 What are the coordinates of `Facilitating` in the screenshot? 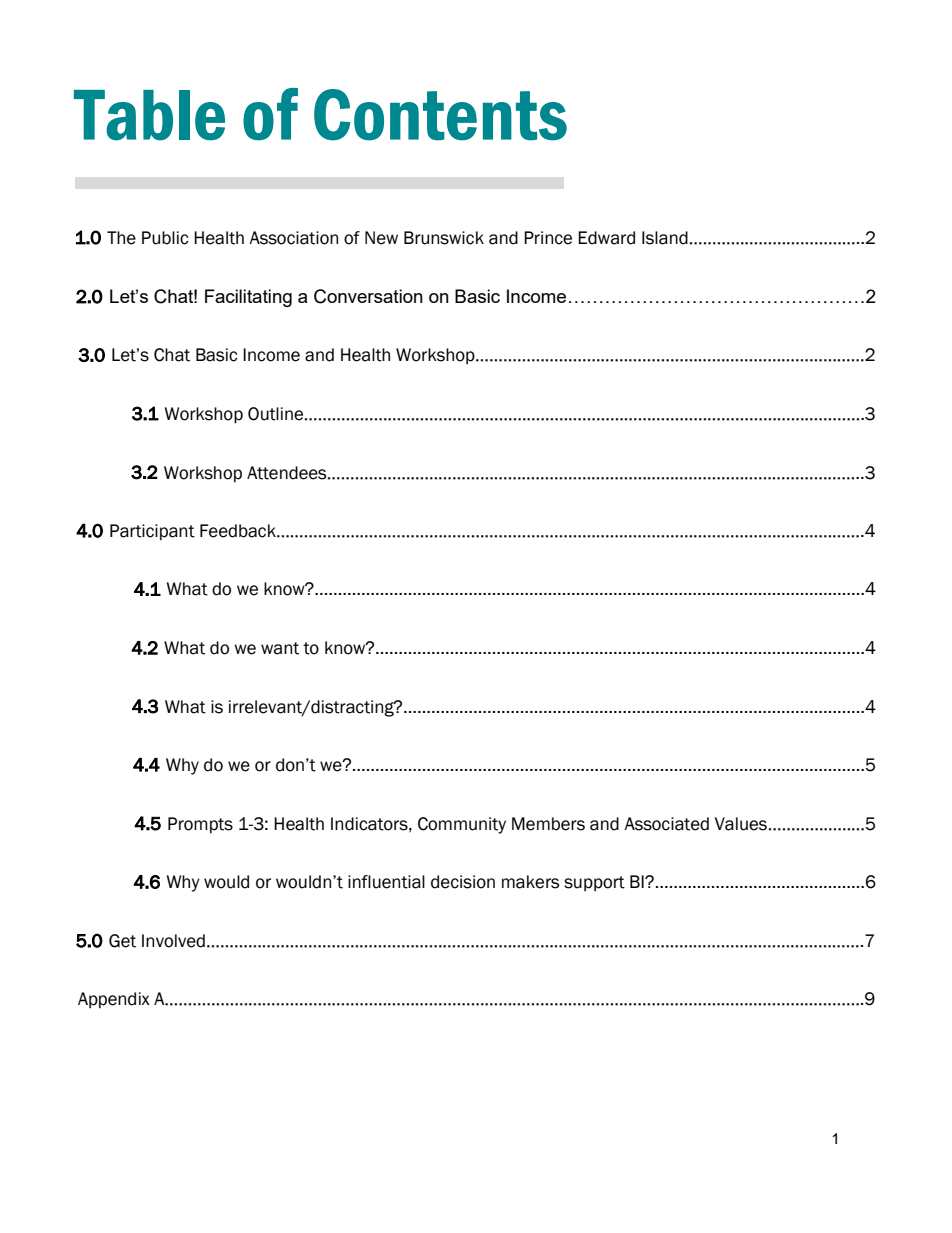 It's located at (248, 298).
